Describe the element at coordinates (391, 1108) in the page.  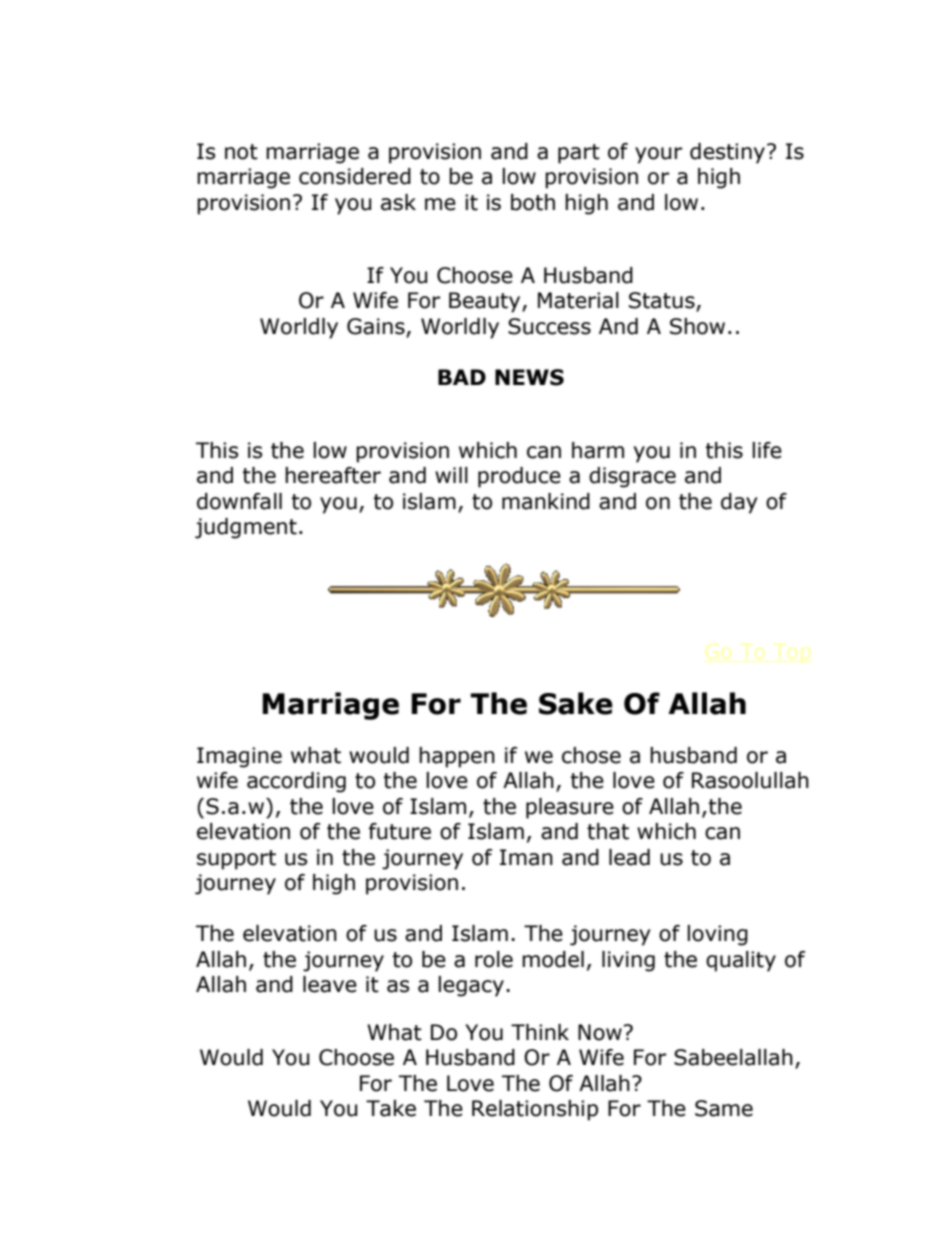
I see `Take` at that location.
